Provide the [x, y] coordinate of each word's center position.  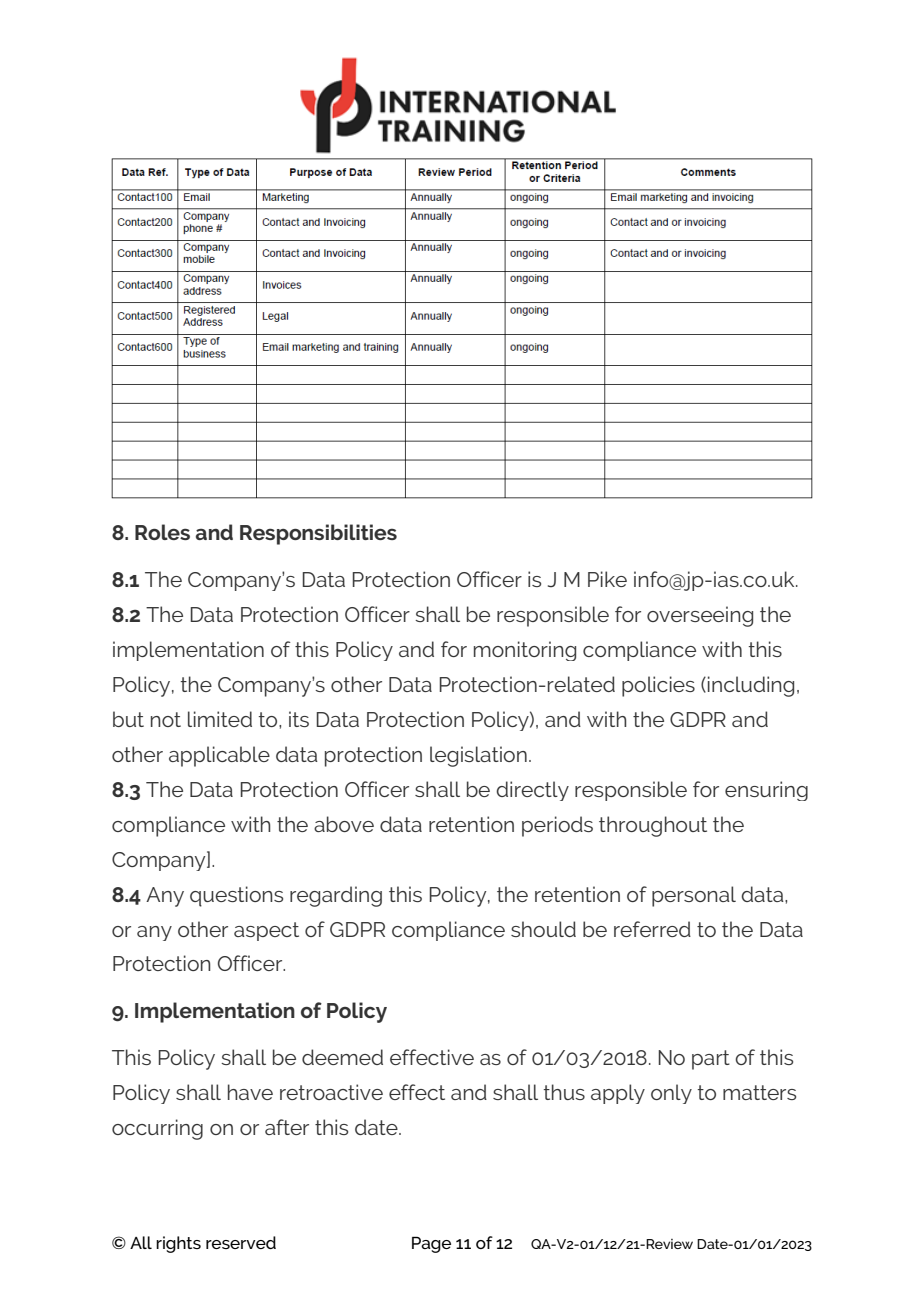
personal [694, 896]
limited [220, 719]
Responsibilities [318, 534]
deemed [342, 1057]
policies [658, 686]
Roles [162, 532]
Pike [607, 579]
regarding [336, 896]
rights [178, 1244]
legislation [478, 756]
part [711, 1060]
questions [236, 896]
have [250, 1092]
